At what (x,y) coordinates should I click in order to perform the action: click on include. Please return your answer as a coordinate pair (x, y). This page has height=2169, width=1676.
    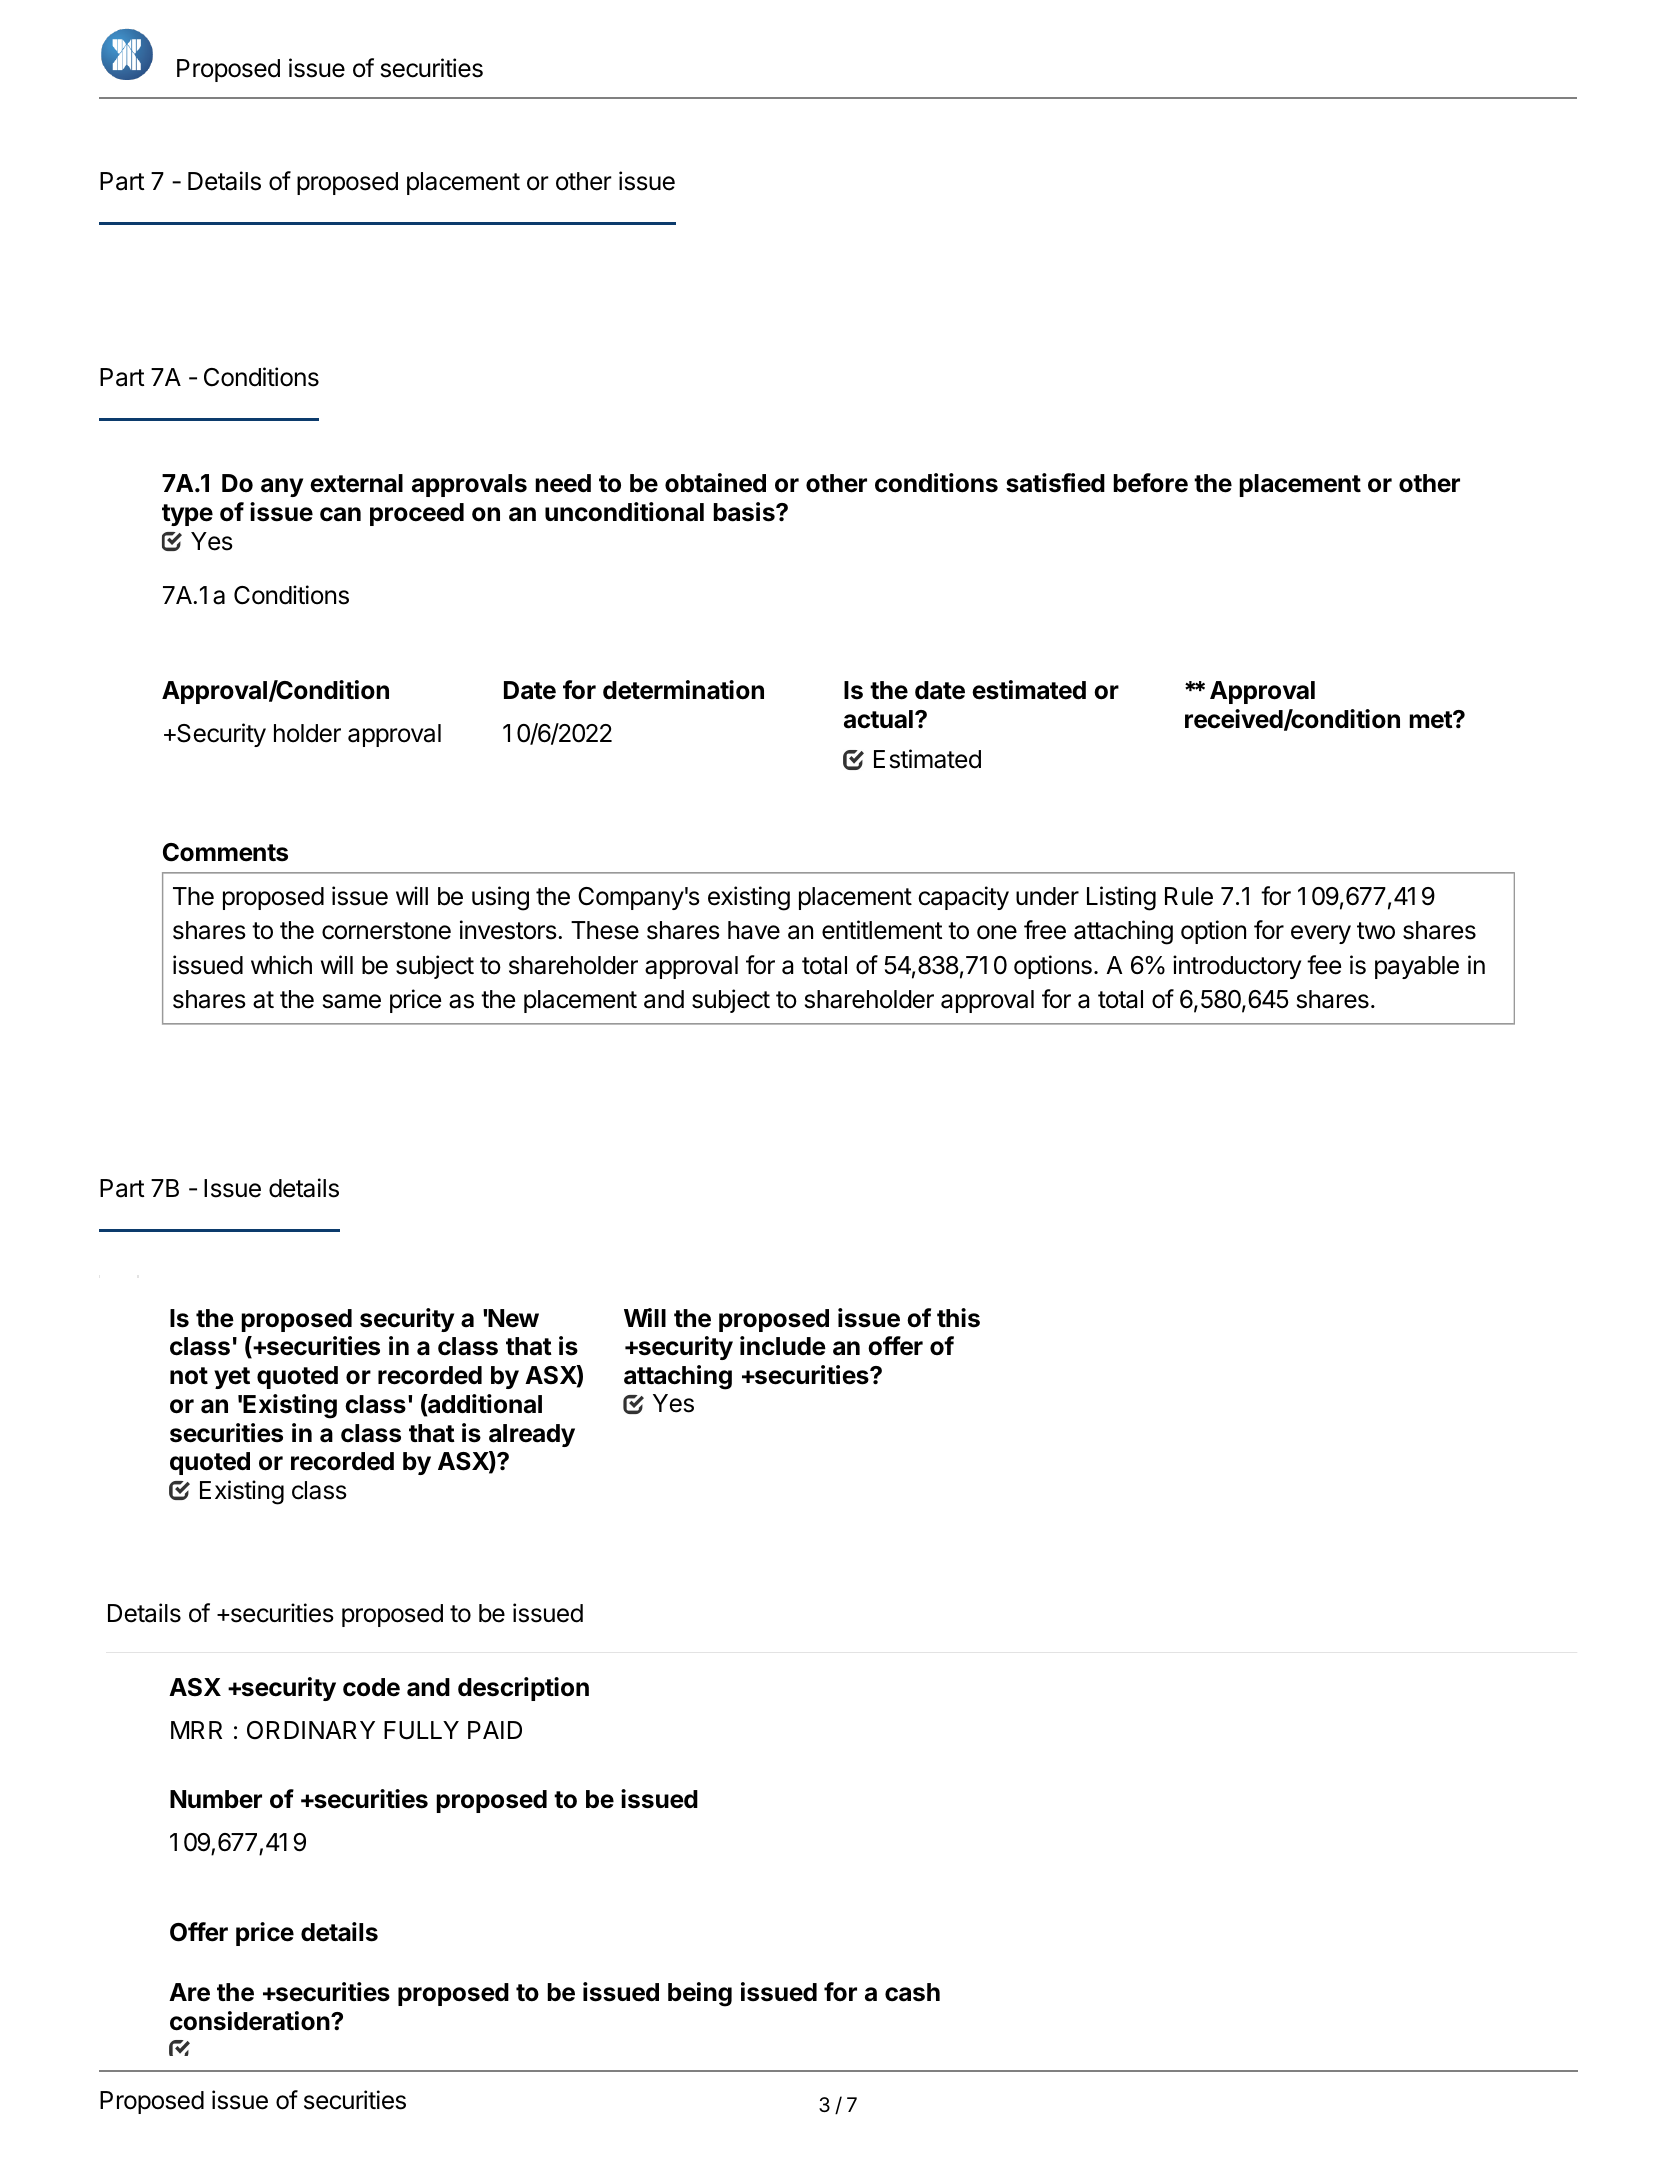
    Looking at the image, I should click on (783, 1346).
